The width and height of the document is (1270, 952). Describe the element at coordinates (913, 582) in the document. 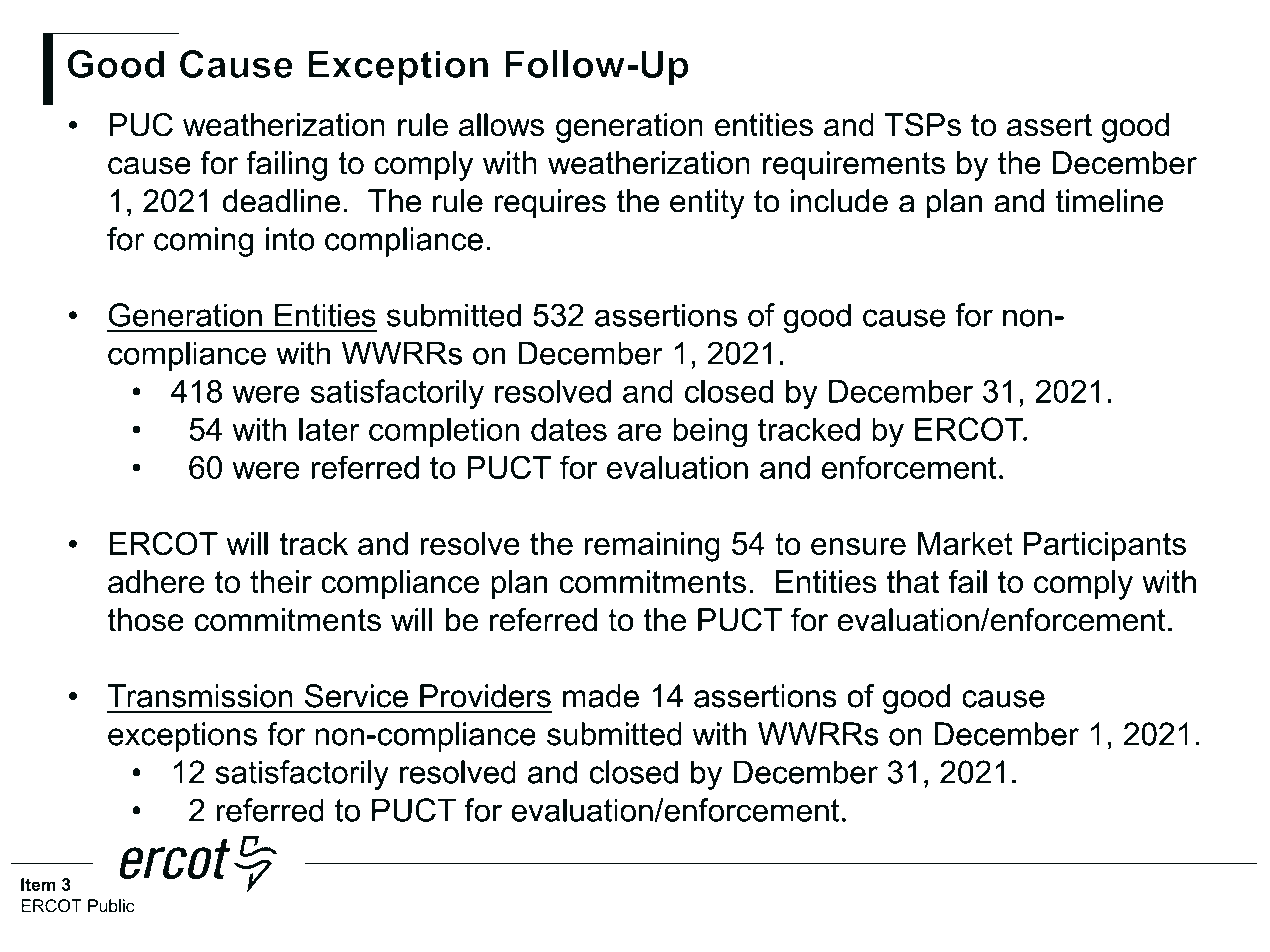

I see `that` at that location.
